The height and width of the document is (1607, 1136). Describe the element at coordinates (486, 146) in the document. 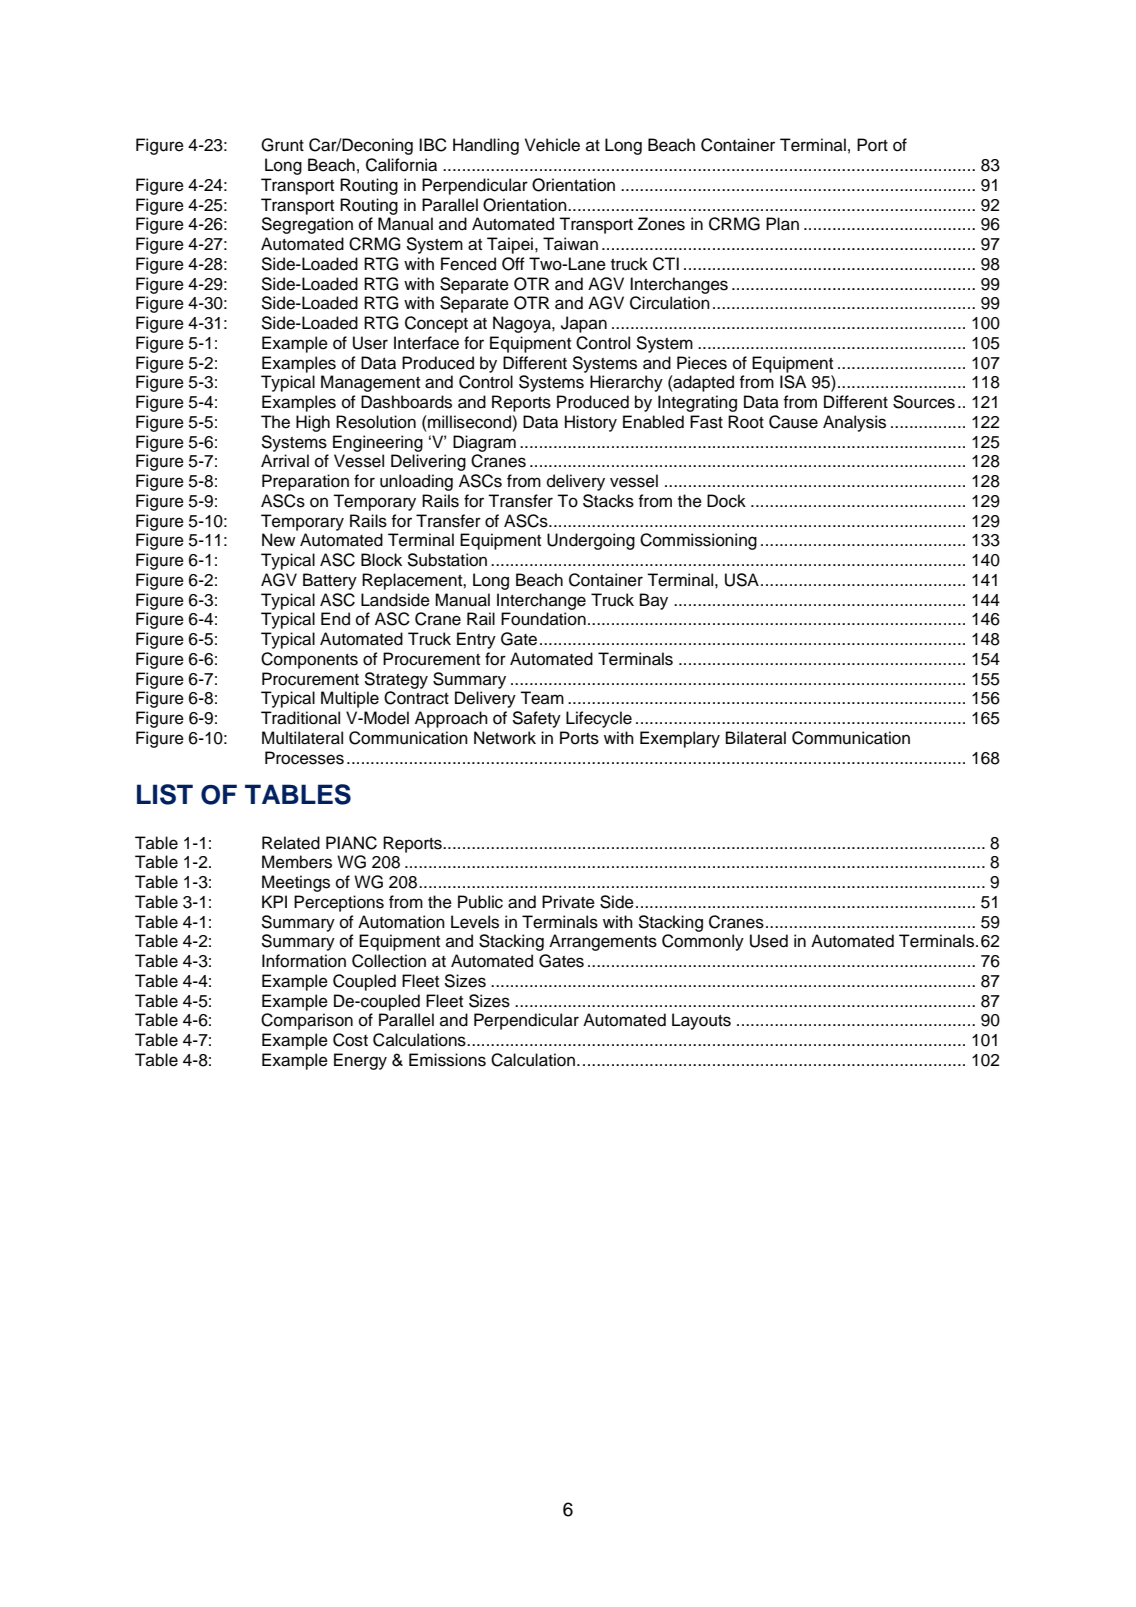

I see `Handling` at that location.
